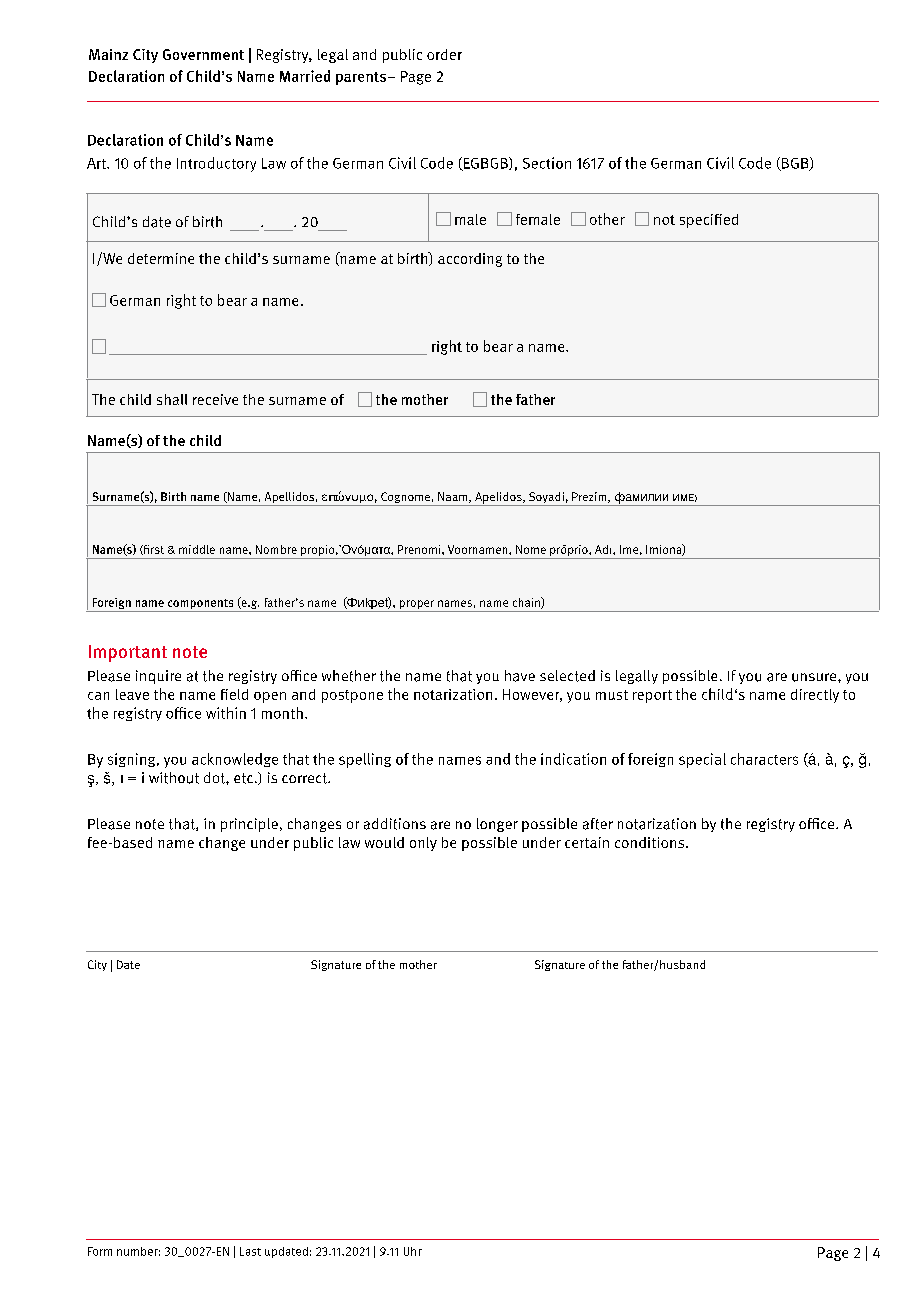 This image has height=1308, width=924. Describe the element at coordinates (203, 54) in the image. I see `Government` at that location.
